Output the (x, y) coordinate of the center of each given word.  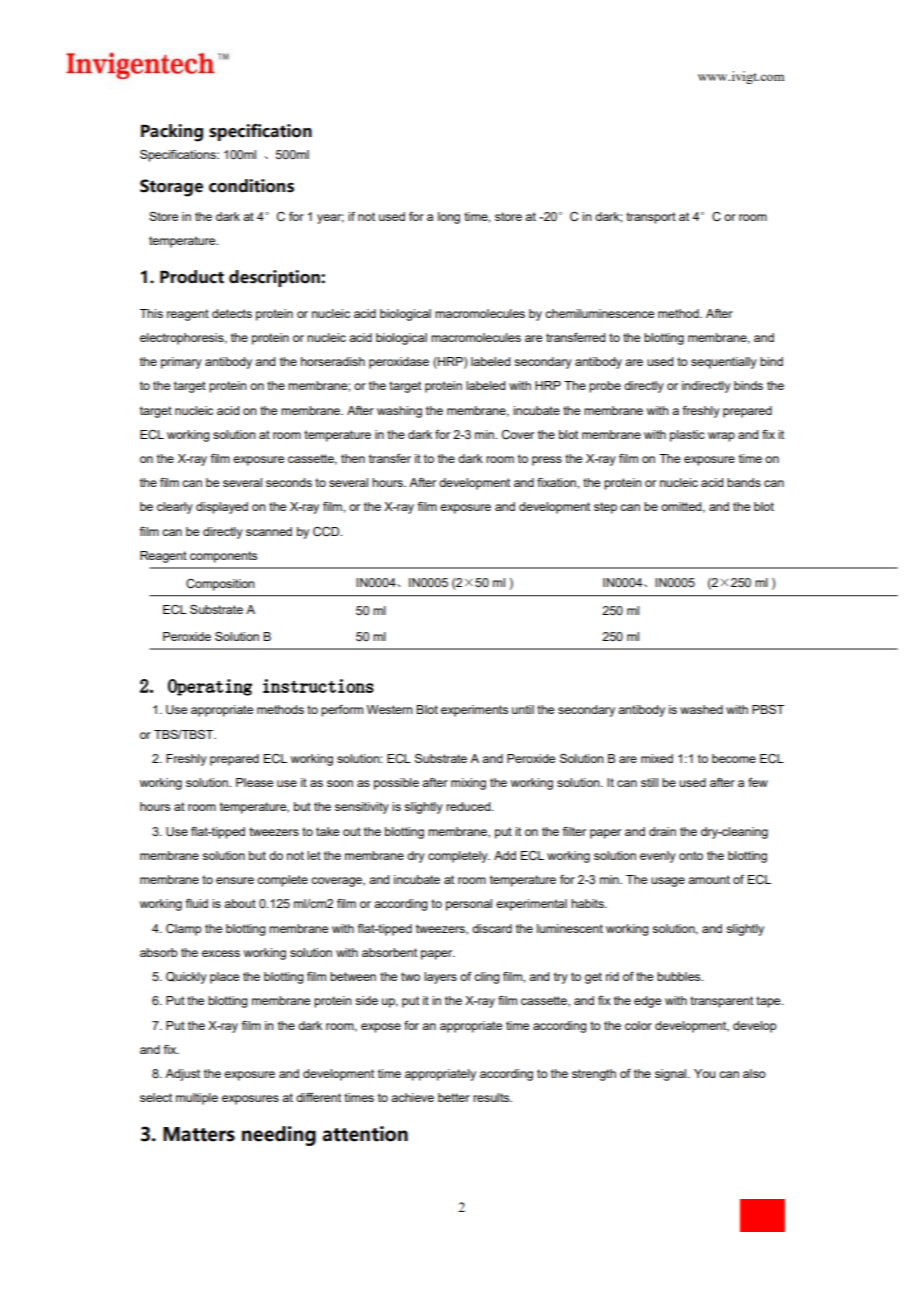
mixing (468, 784)
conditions (251, 186)
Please (254, 782)
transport (651, 218)
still (649, 782)
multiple (197, 1099)
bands (744, 482)
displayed (222, 508)
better (454, 1097)
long (449, 218)
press (547, 461)
